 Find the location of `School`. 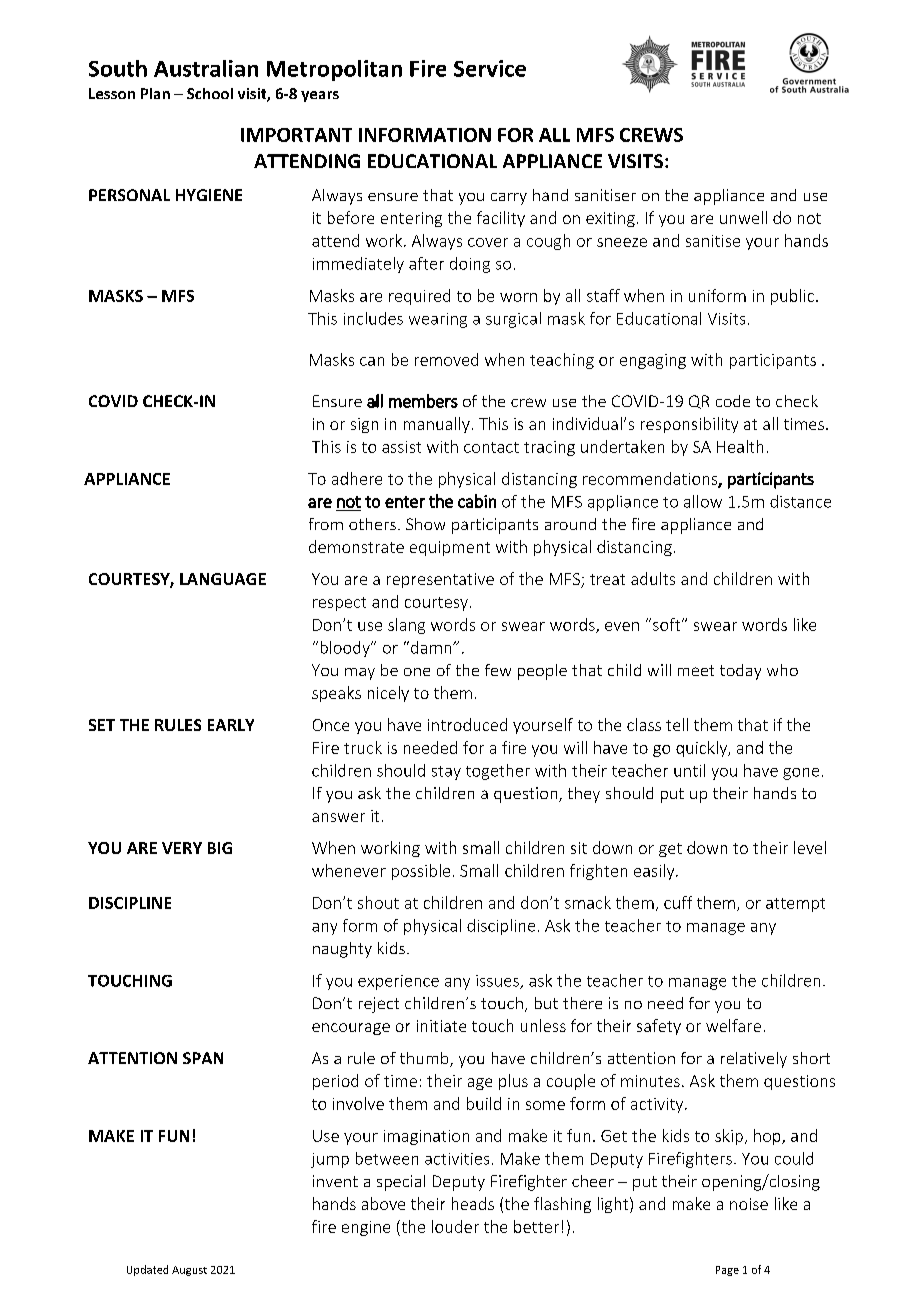

School is located at coordinates (210, 93).
